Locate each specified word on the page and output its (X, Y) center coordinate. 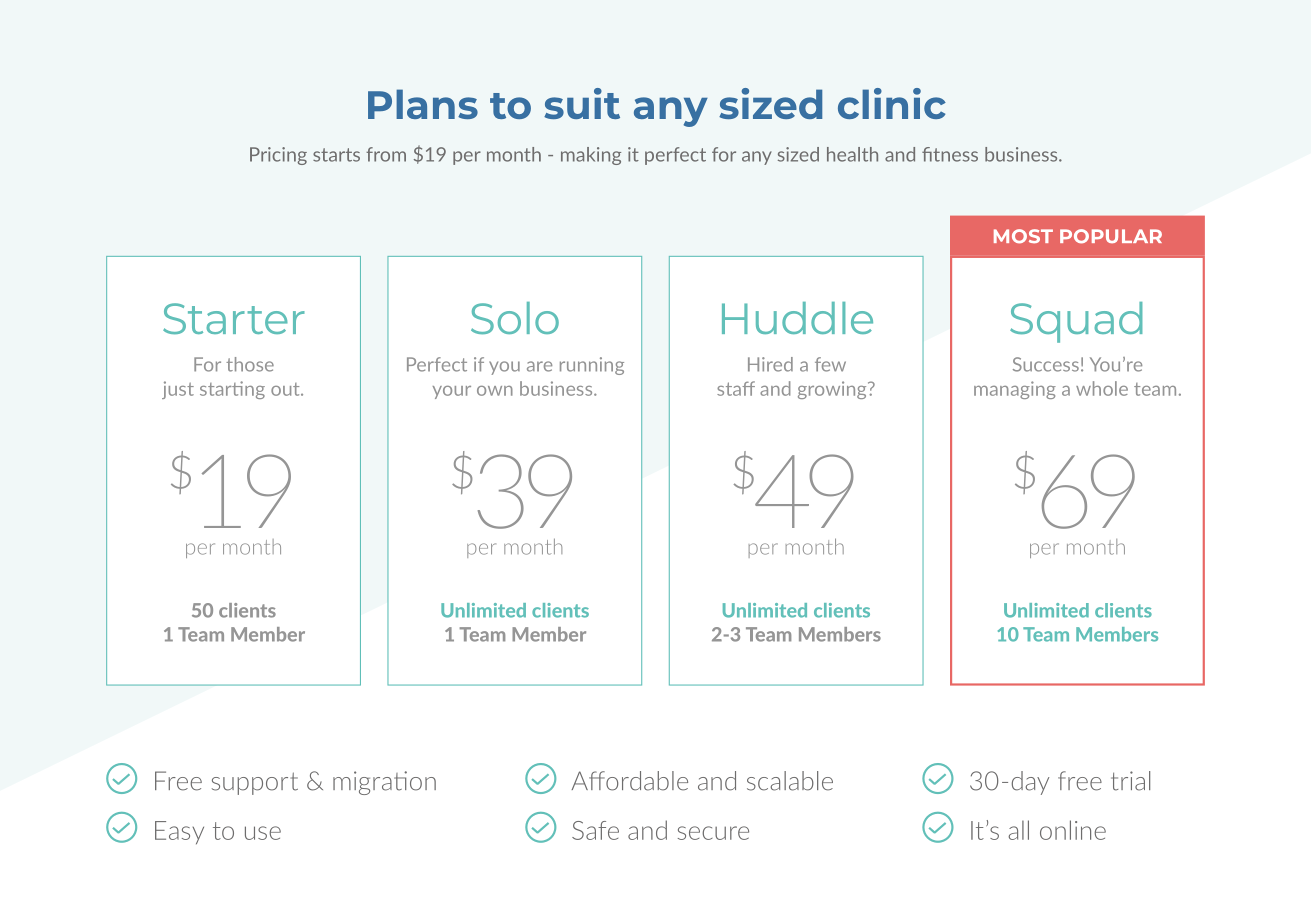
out (286, 389)
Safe (595, 830)
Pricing (278, 156)
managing (1015, 390)
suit (582, 103)
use (263, 833)
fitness (950, 154)
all (1018, 830)
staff (736, 388)
